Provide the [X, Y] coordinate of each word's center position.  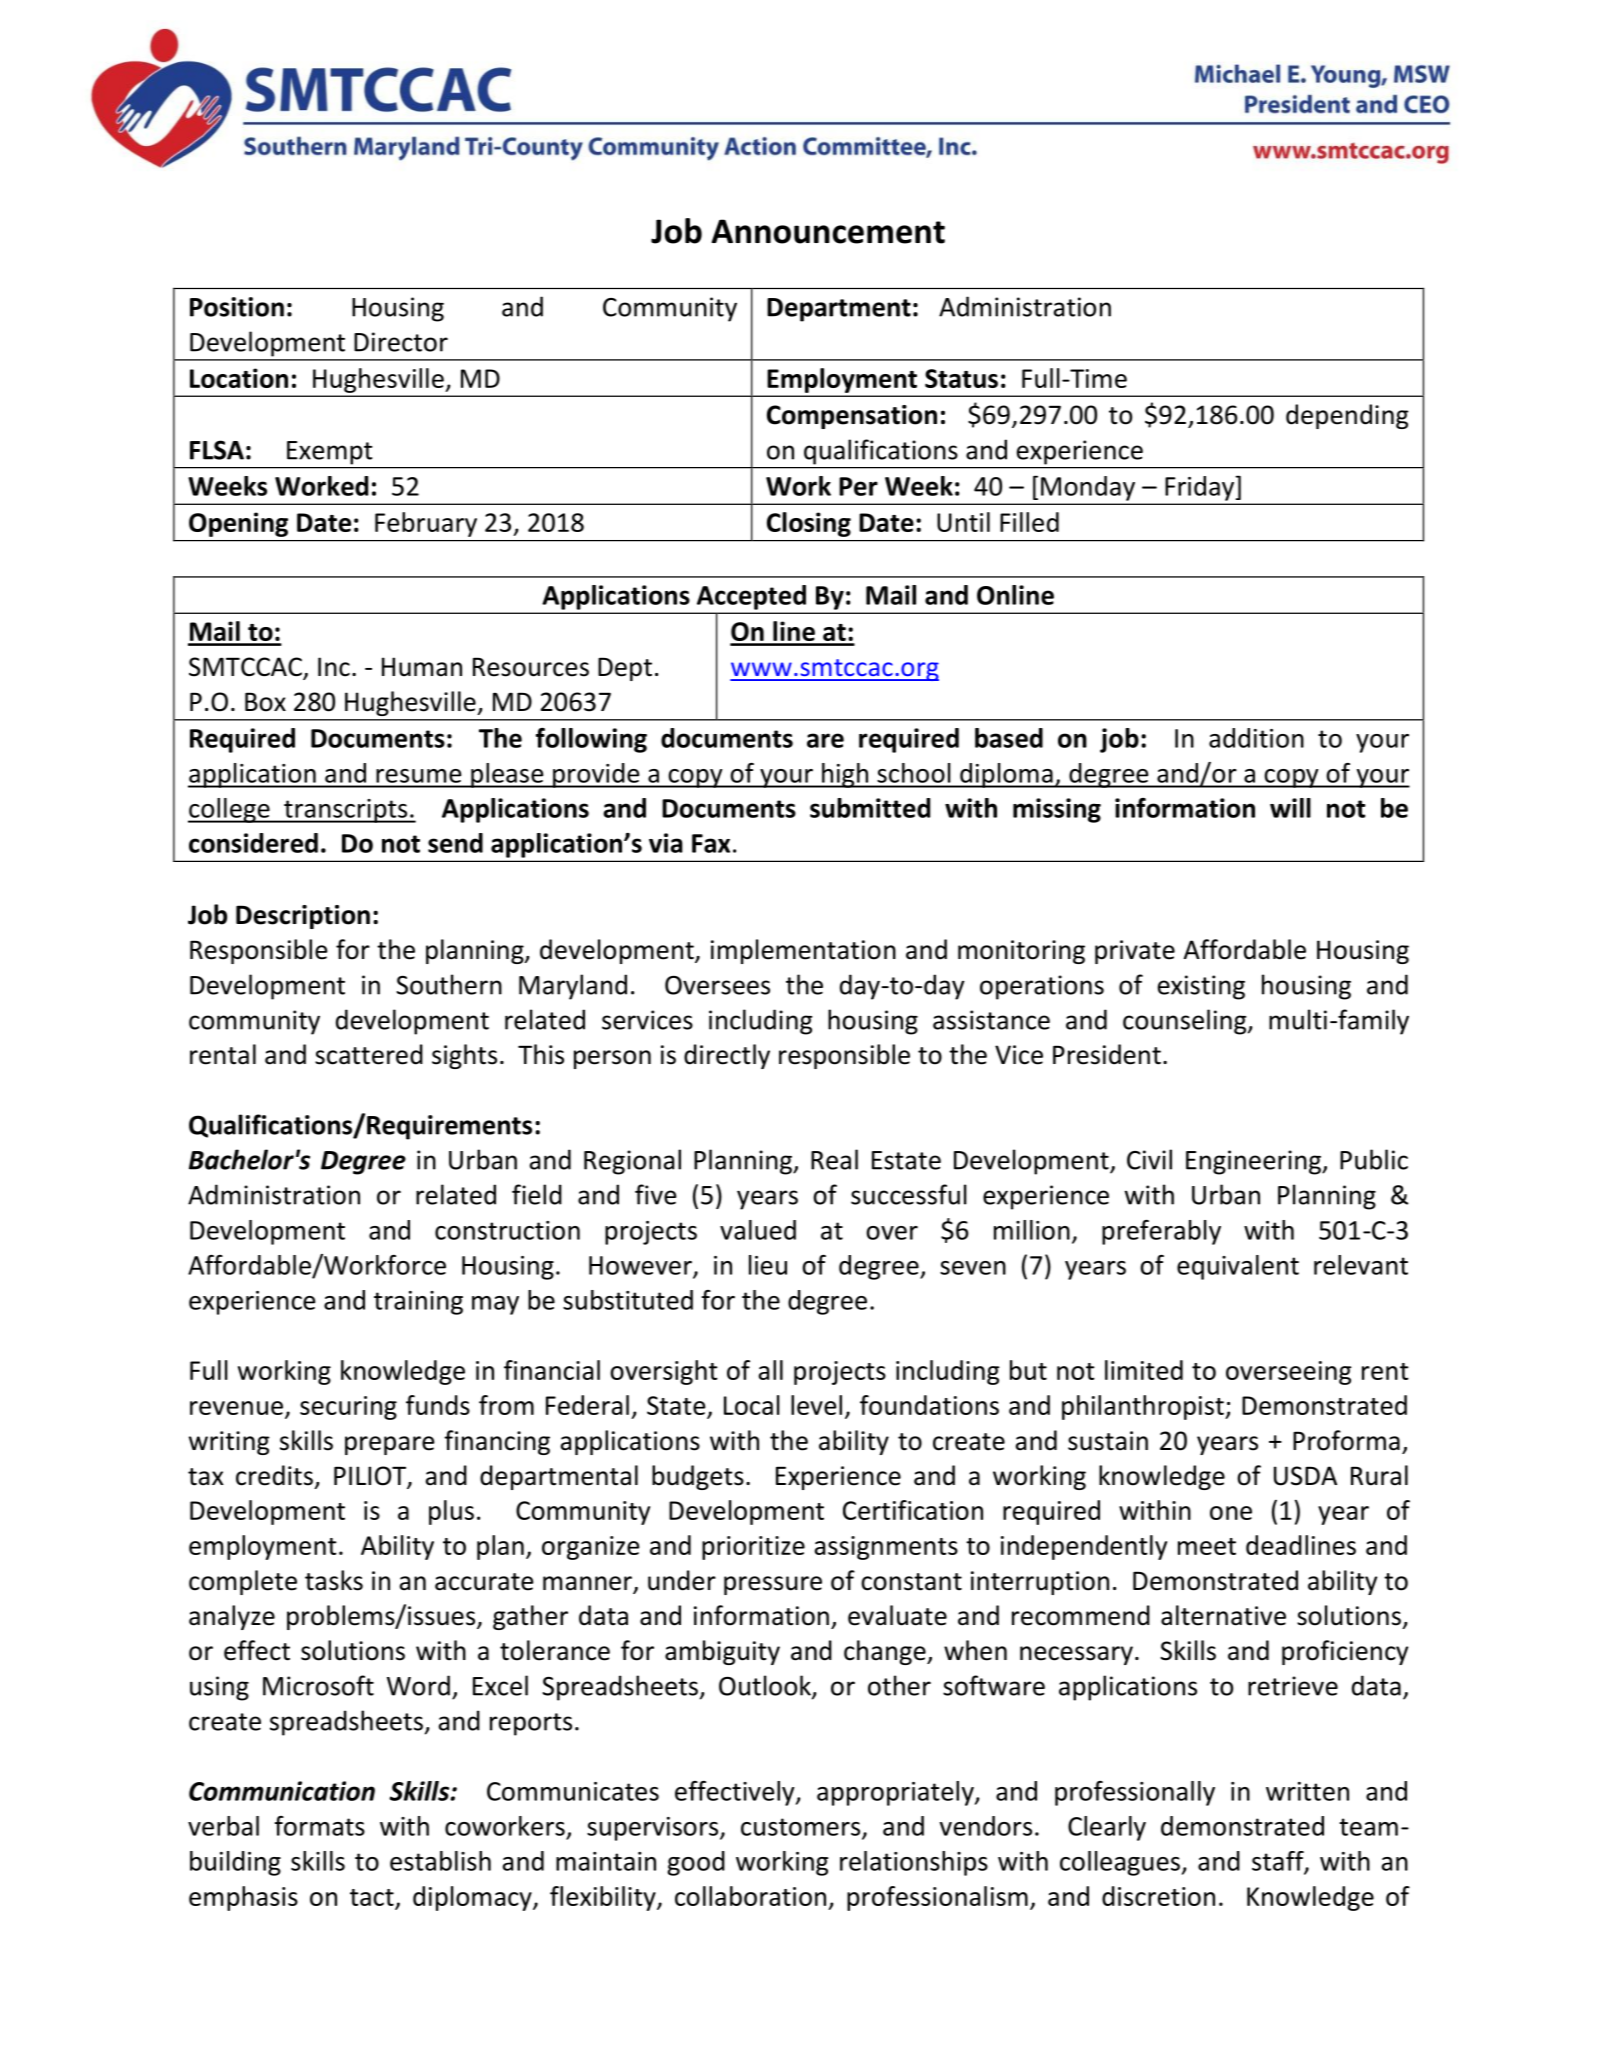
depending [1347, 416]
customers [802, 1828]
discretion [1158, 1896]
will [1290, 808]
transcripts [346, 811]
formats [320, 1826]
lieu [768, 1265]
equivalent [1238, 1267]
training [418, 1303]
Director [401, 342]
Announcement [828, 231]
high [845, 775]
